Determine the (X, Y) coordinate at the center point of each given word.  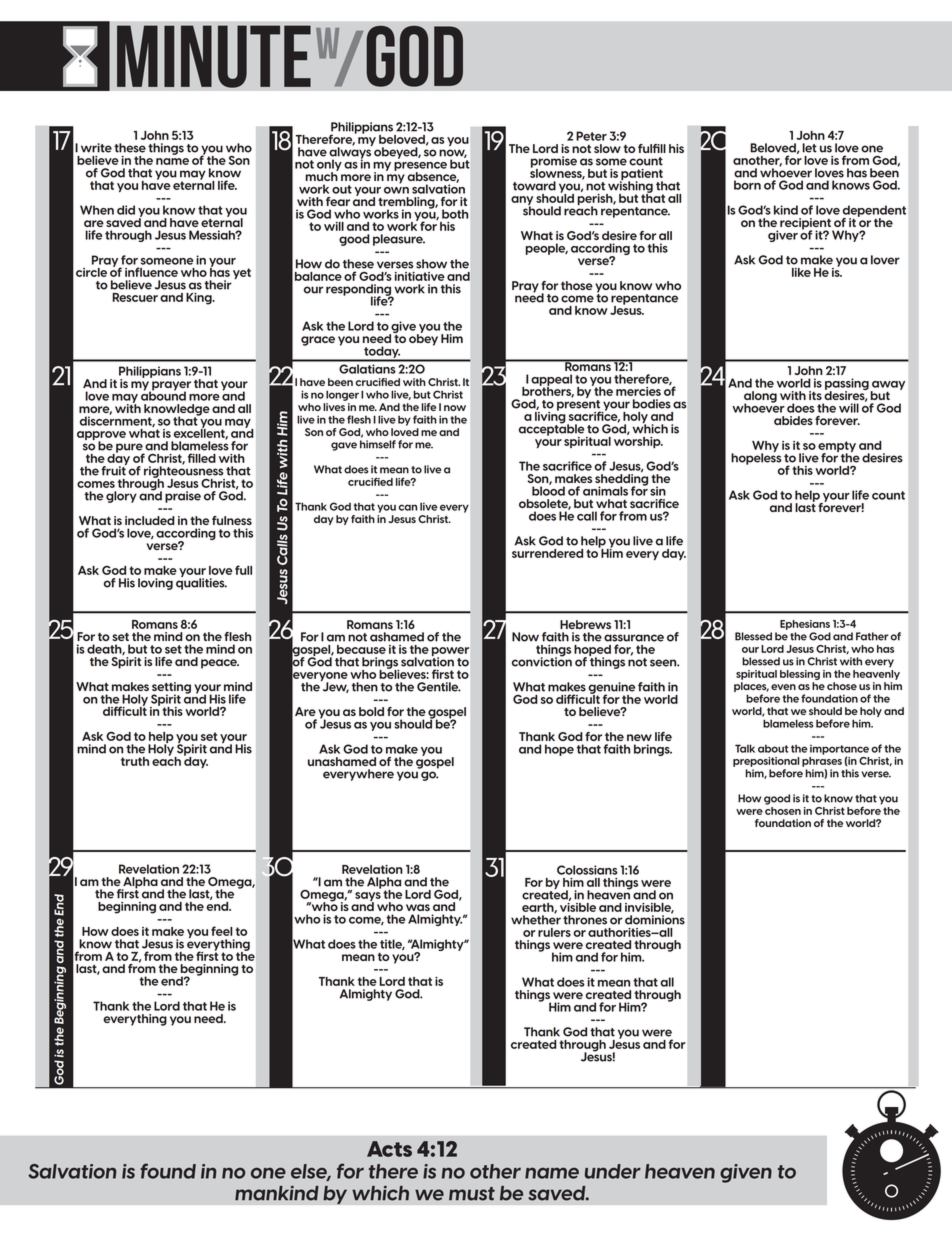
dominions (655, 919)
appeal (551, 381)
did (126, 210)
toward (534, 186)
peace (220, 664)
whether (536, 919)
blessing (800, 675)
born (747, 185)
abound (163, 395)
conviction (542, 661)
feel (222, 931)
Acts (389, 1149)
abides (793, 420)
